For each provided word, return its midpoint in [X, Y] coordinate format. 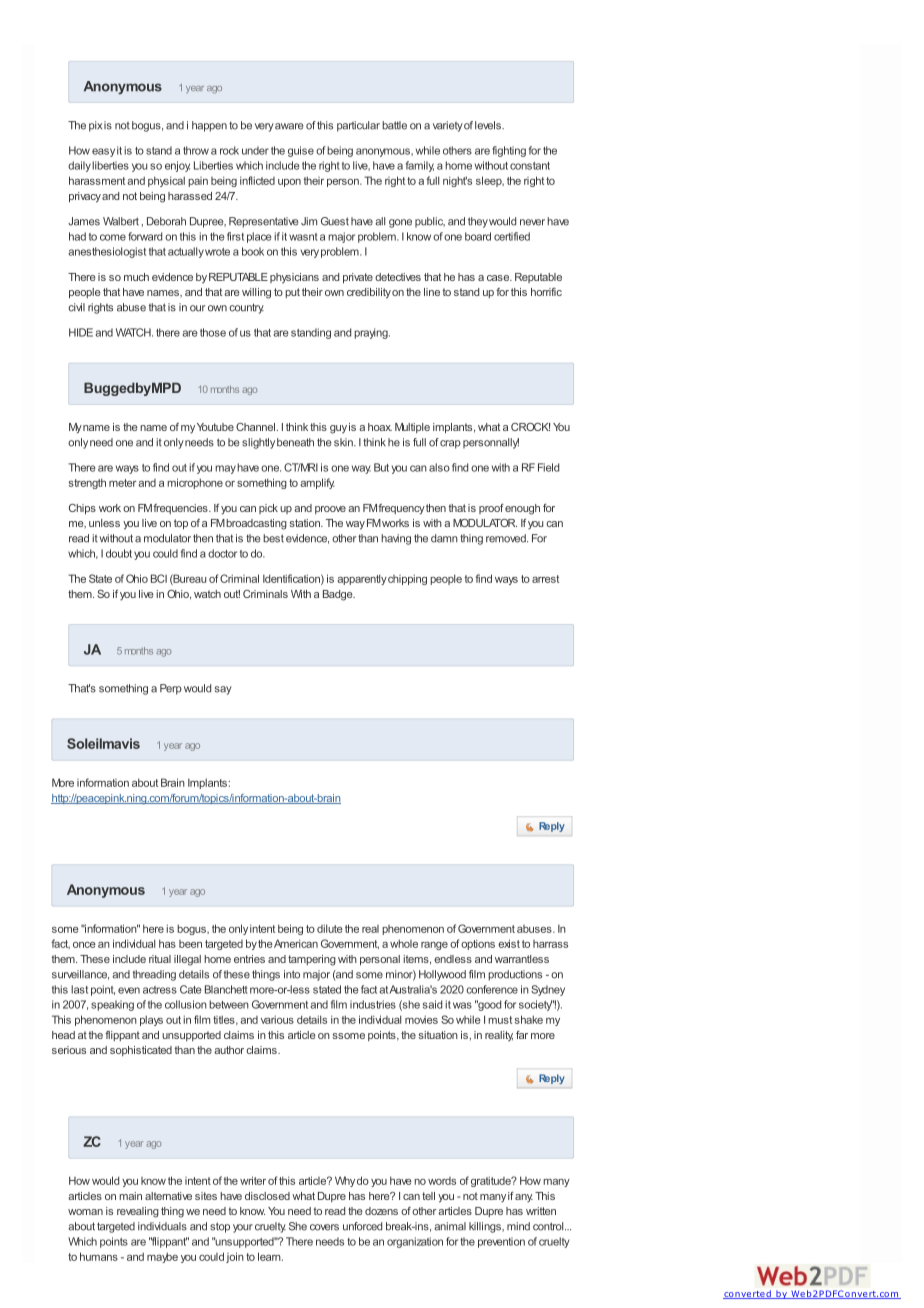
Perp [171, 689]
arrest [545, 579]
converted [748, 1294]
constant [530, 166]
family [420, 166]
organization [415, 1242]
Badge [339, 595]
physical [166, 181]
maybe [162, 1257]
